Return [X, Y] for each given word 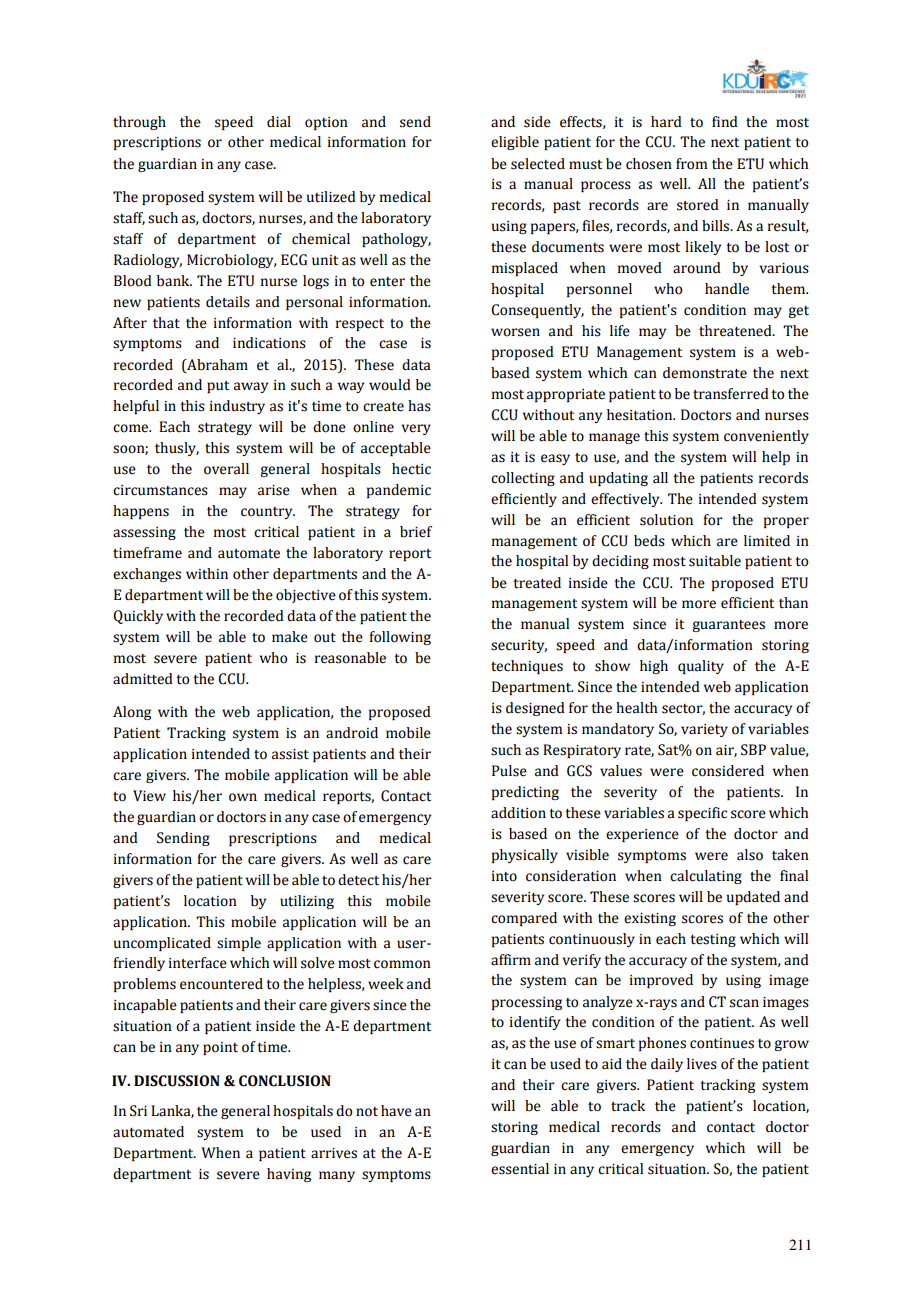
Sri [138, 1111]
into [504, 876]
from [691, 164]
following [400, 638]
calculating [706, 877]
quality [701, 667]
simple [239, 944]
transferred [731, 394]
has [419, 406]
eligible [515, 143]
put [218, 387]
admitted [143, 679]
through [139, 123]
